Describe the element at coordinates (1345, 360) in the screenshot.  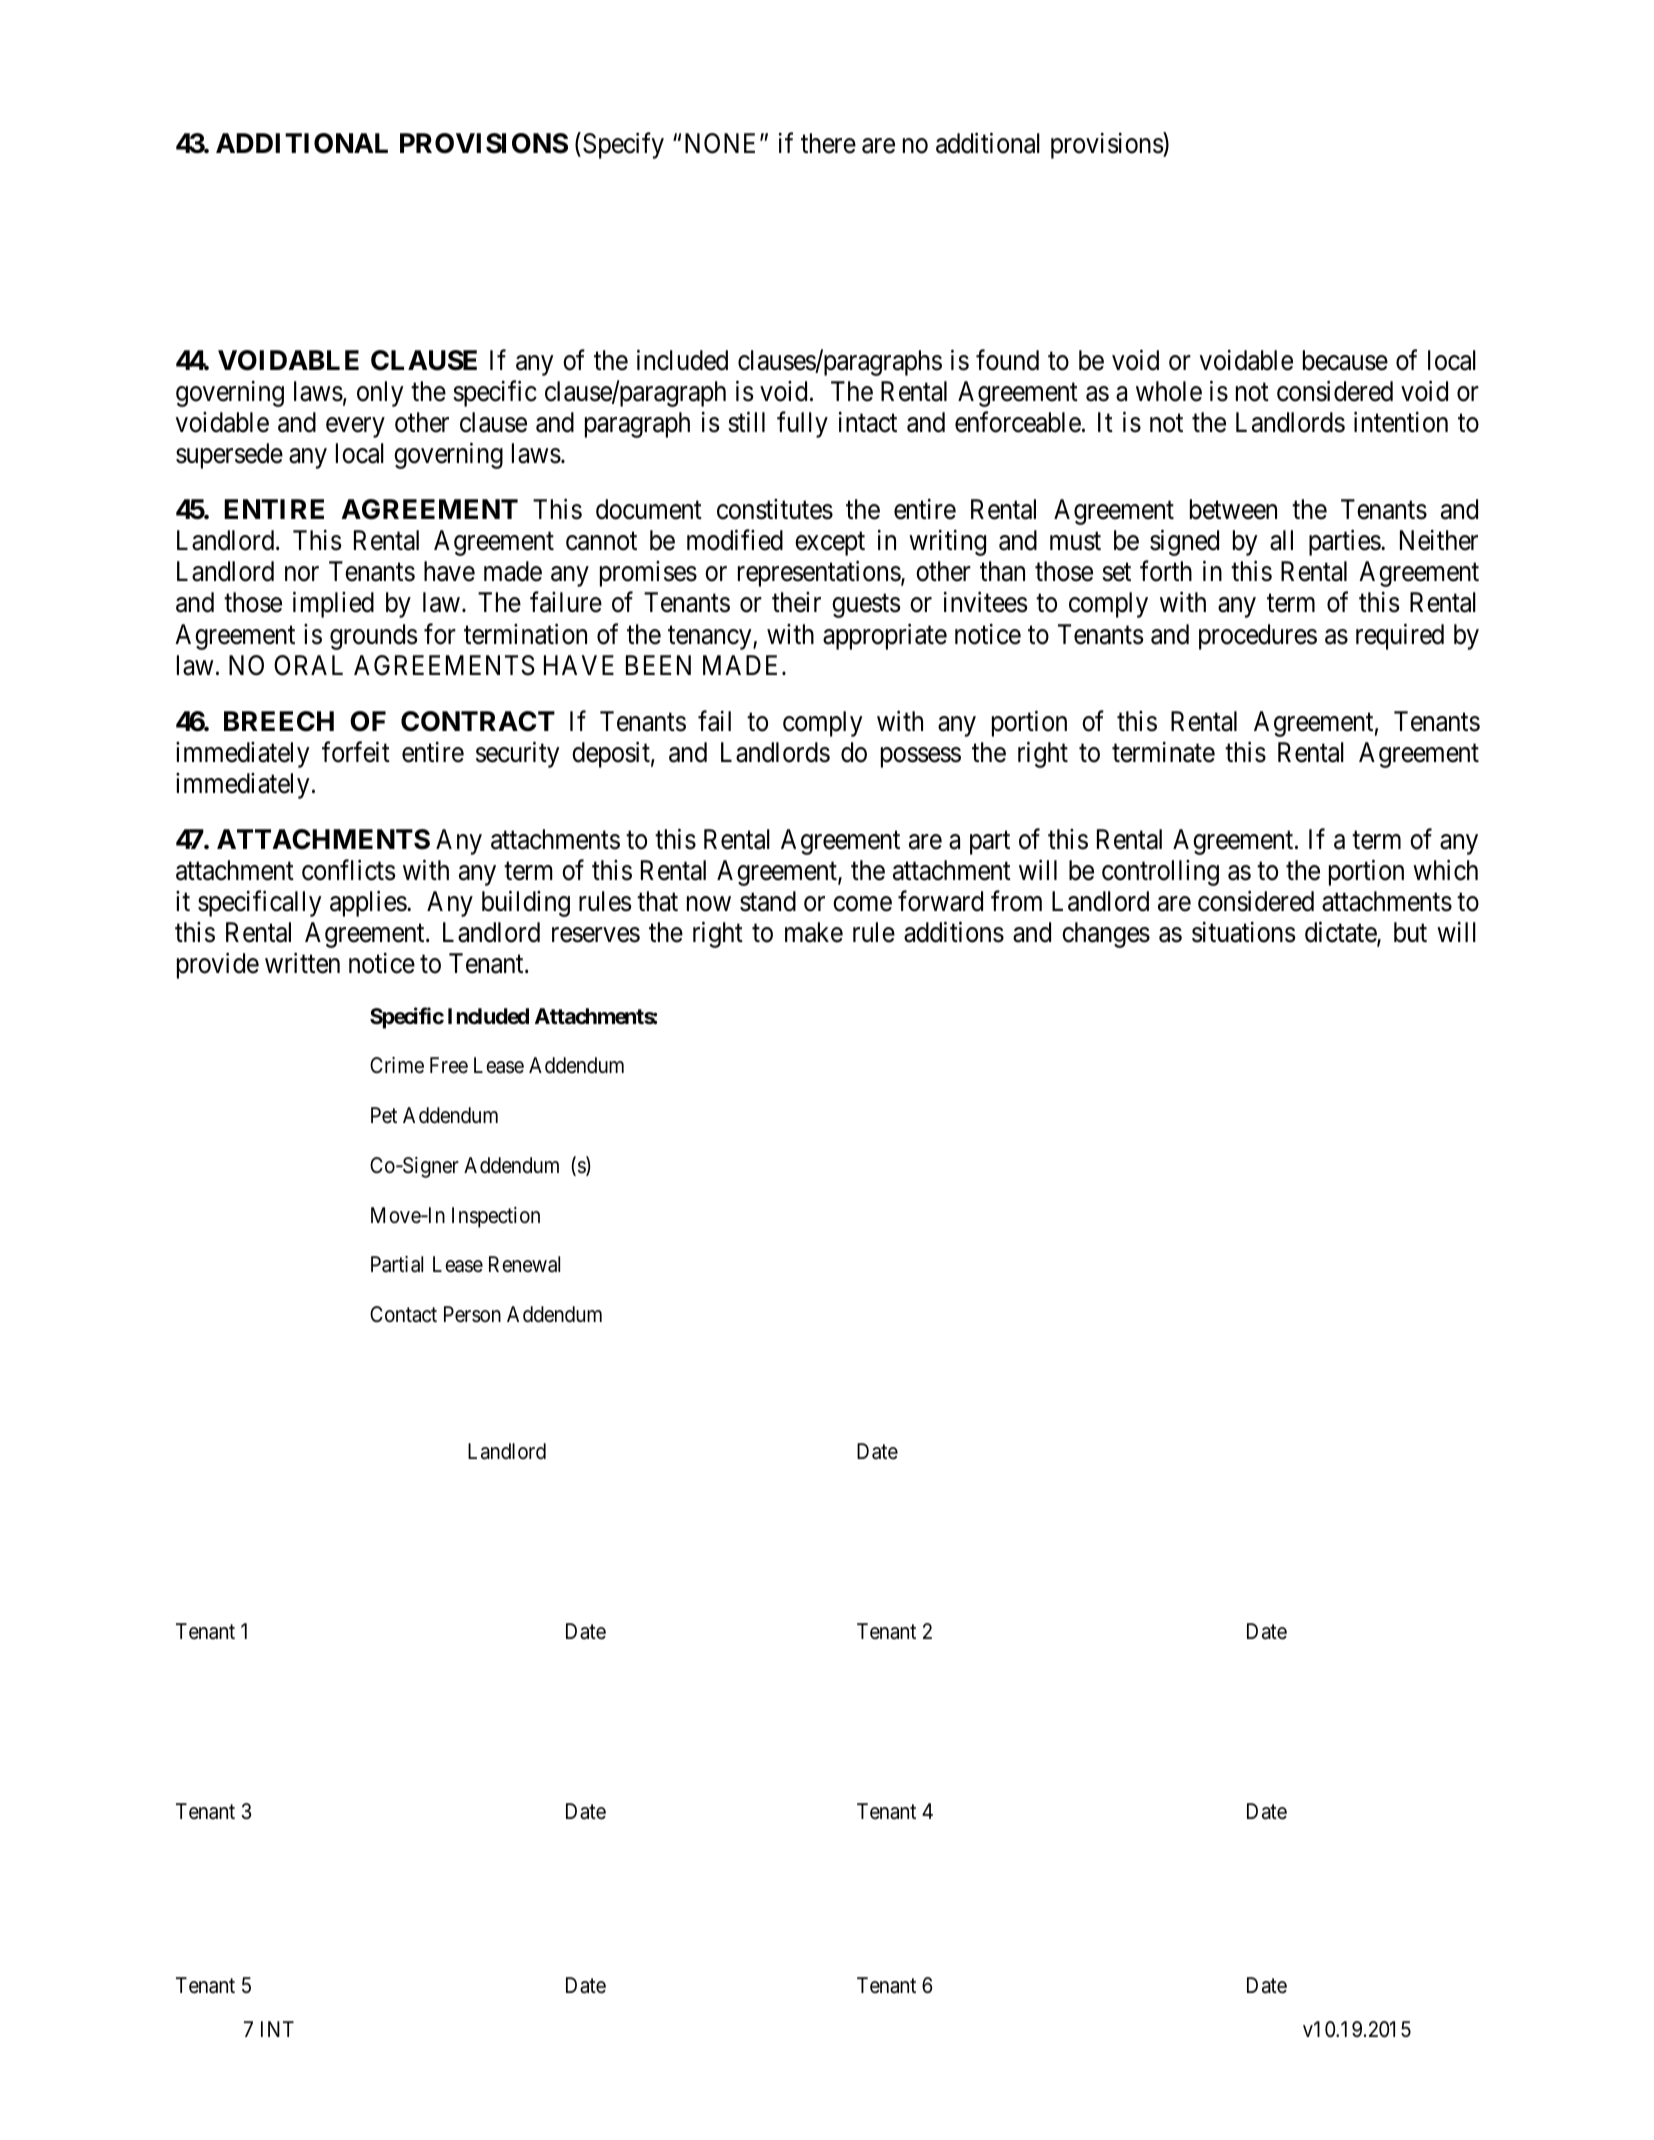
I see `because` at that location.
